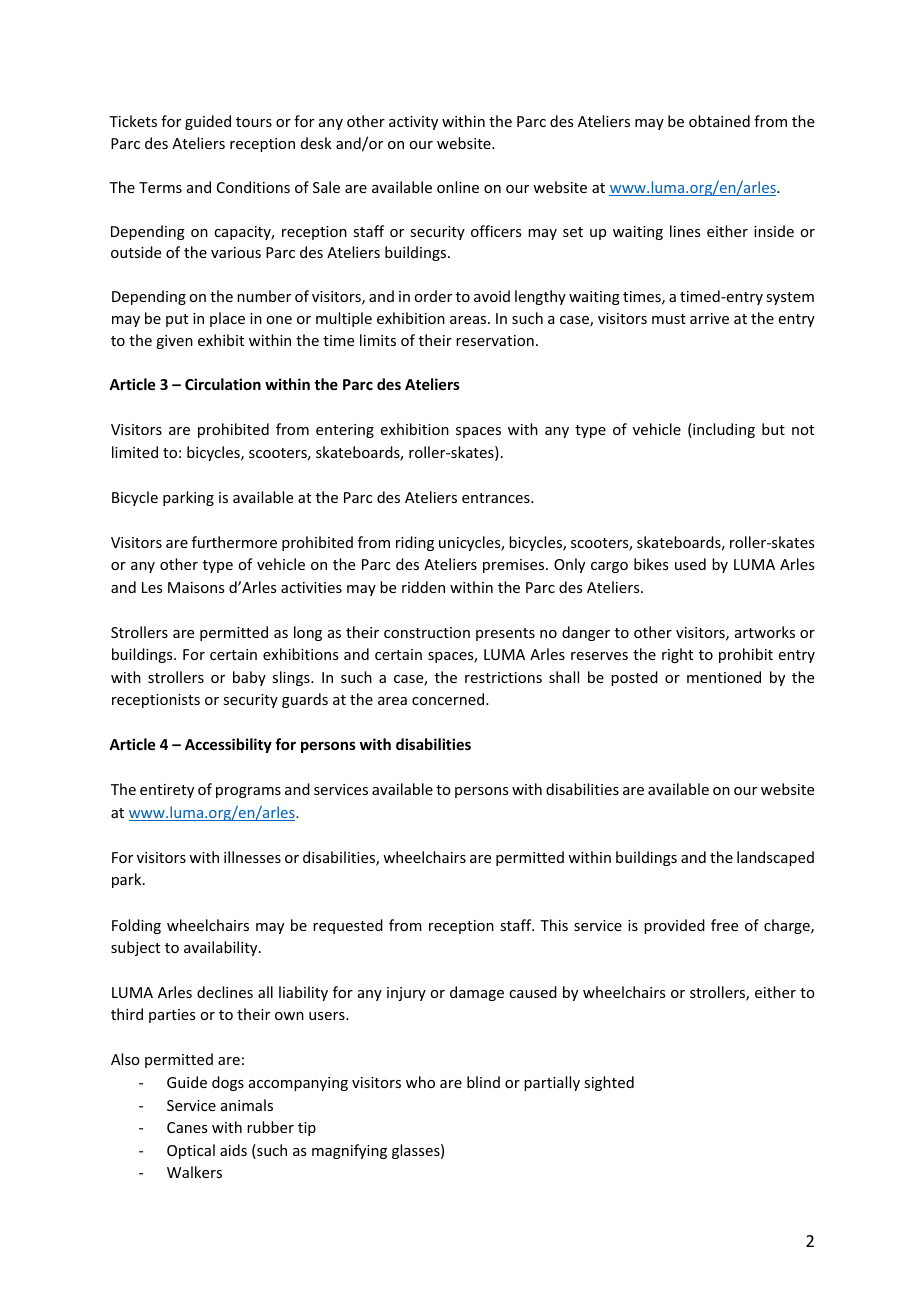 The image size is (924, 1308). What do you see at coordinates (724, 677) in the page?
I see `mentioned` at bounding box center [724, 677].
